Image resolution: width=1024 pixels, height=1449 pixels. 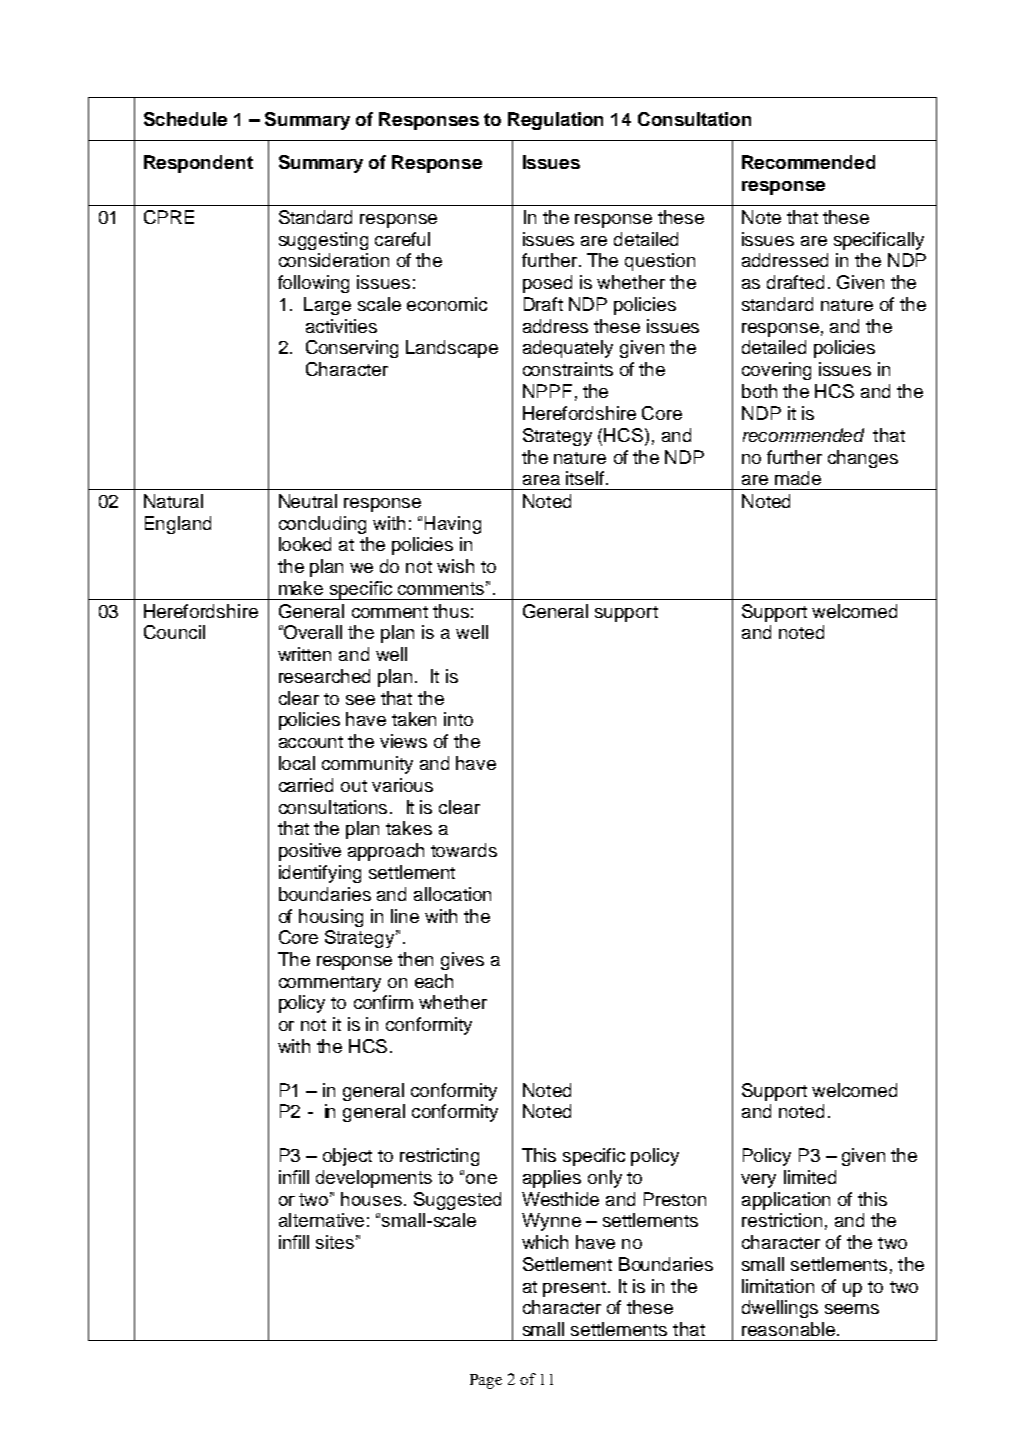 What do you see at coordinates (552, 1179) in the screenshot?
I see `applies` at bounding box center [552, 1179].
